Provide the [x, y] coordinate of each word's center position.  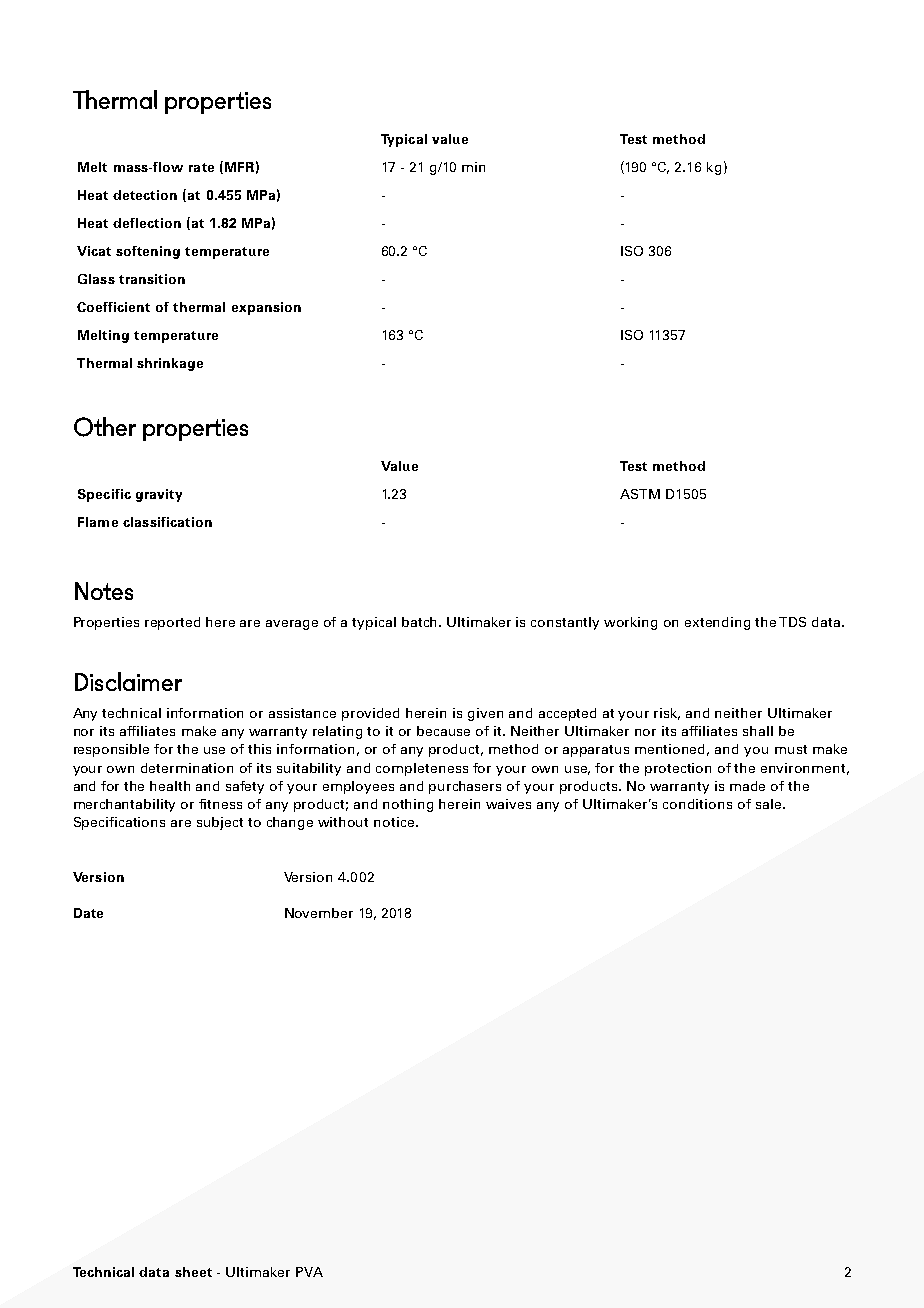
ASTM [640, 494]
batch [419, 622]
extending [717, 623]
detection [145, 195]
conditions [697, 804]
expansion [266, 308]
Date [88, 913]
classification [167, 522]
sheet [193, 1272]
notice [395, 822]
